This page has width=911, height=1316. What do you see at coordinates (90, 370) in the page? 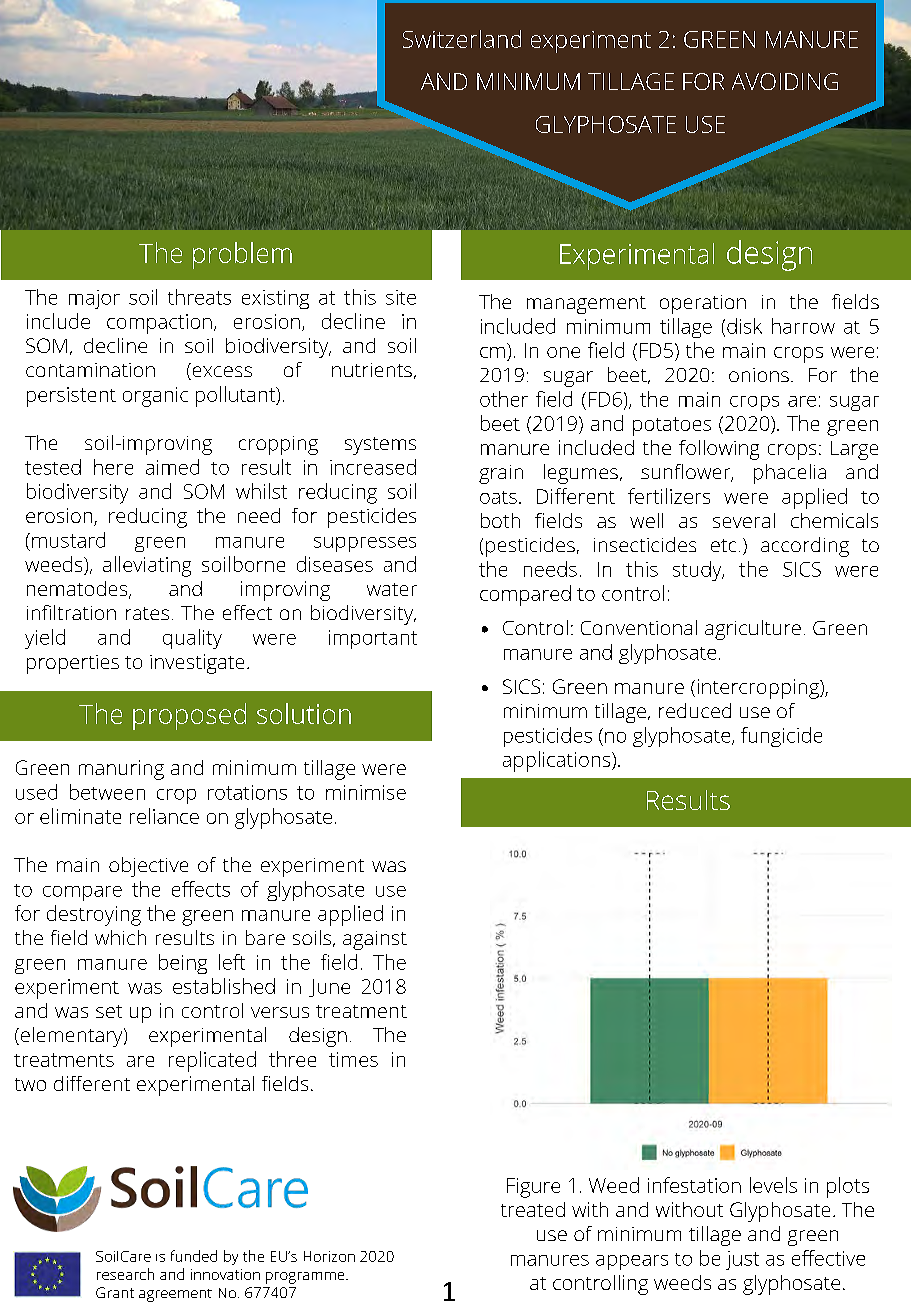
I see `contamination` at bounding box center [90, 370].
